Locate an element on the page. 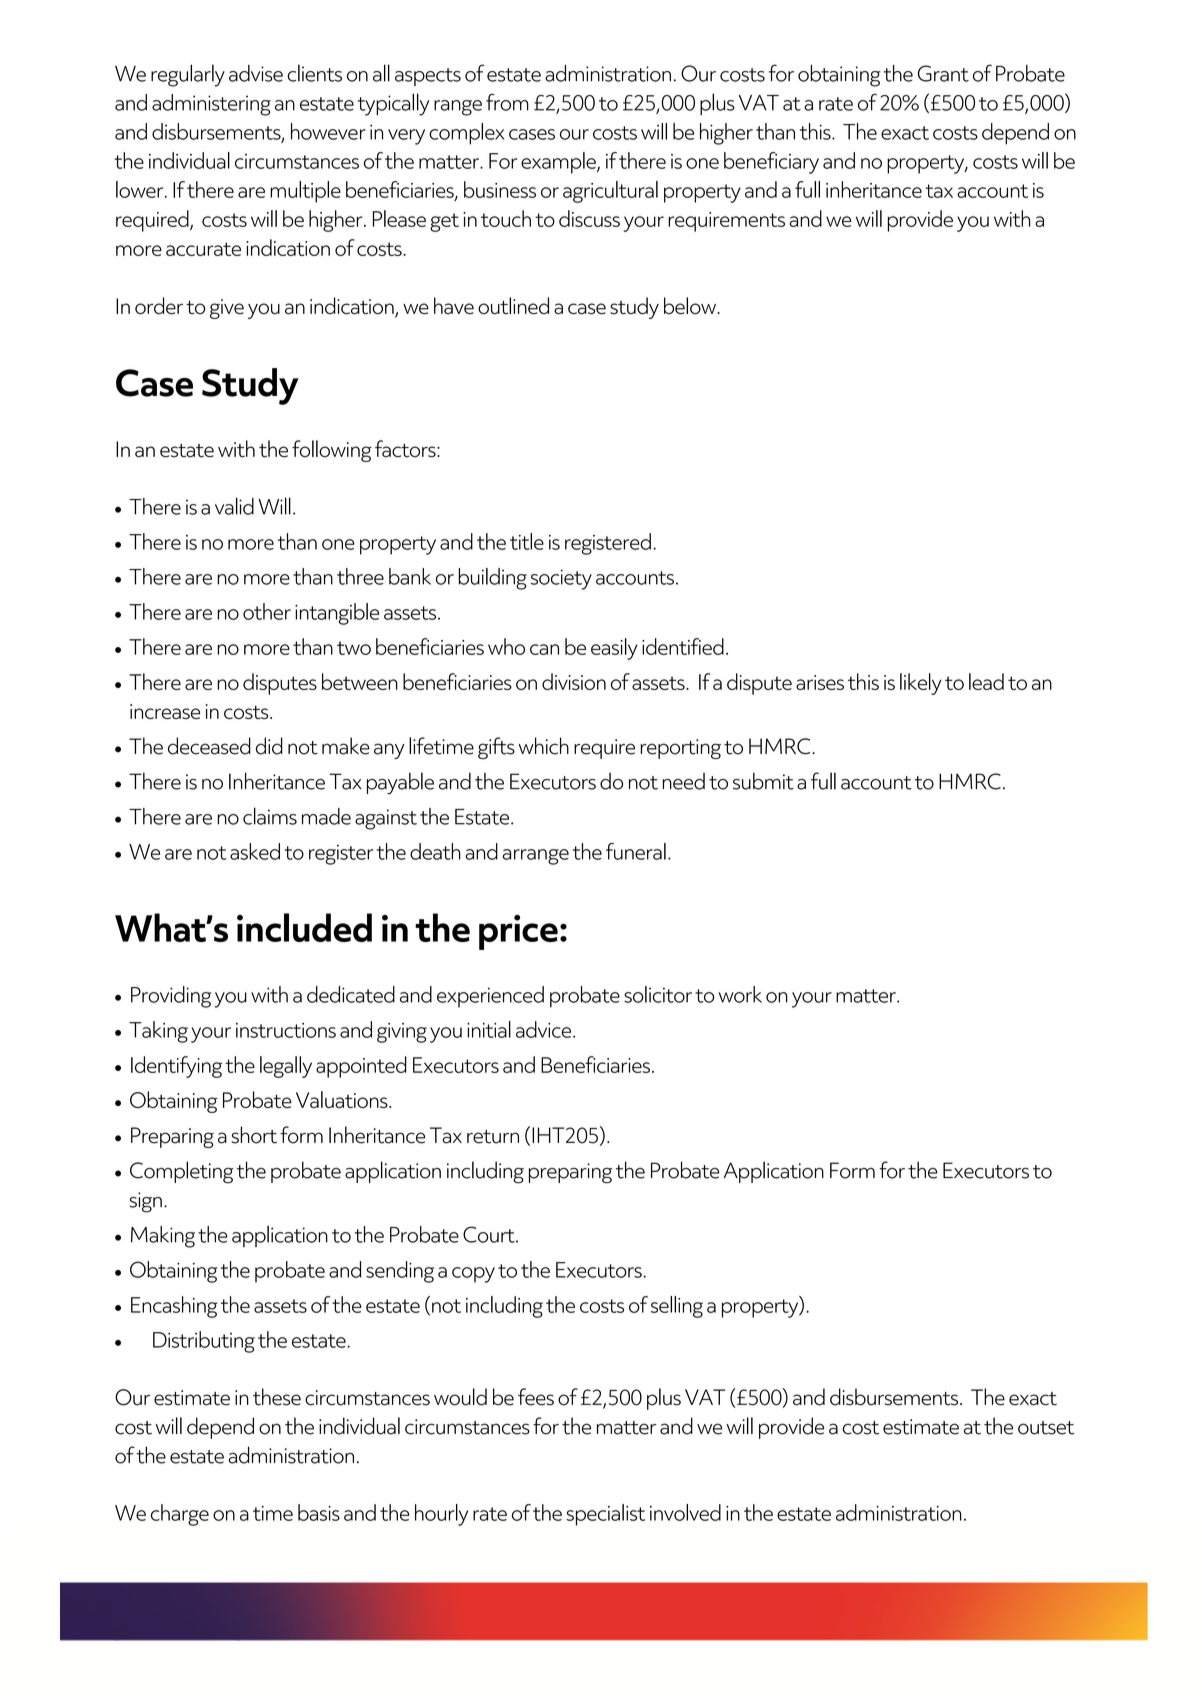 Image resolution: width=1202 pixels, height=1700 pixels. society is located at coordinates (561, 579).
